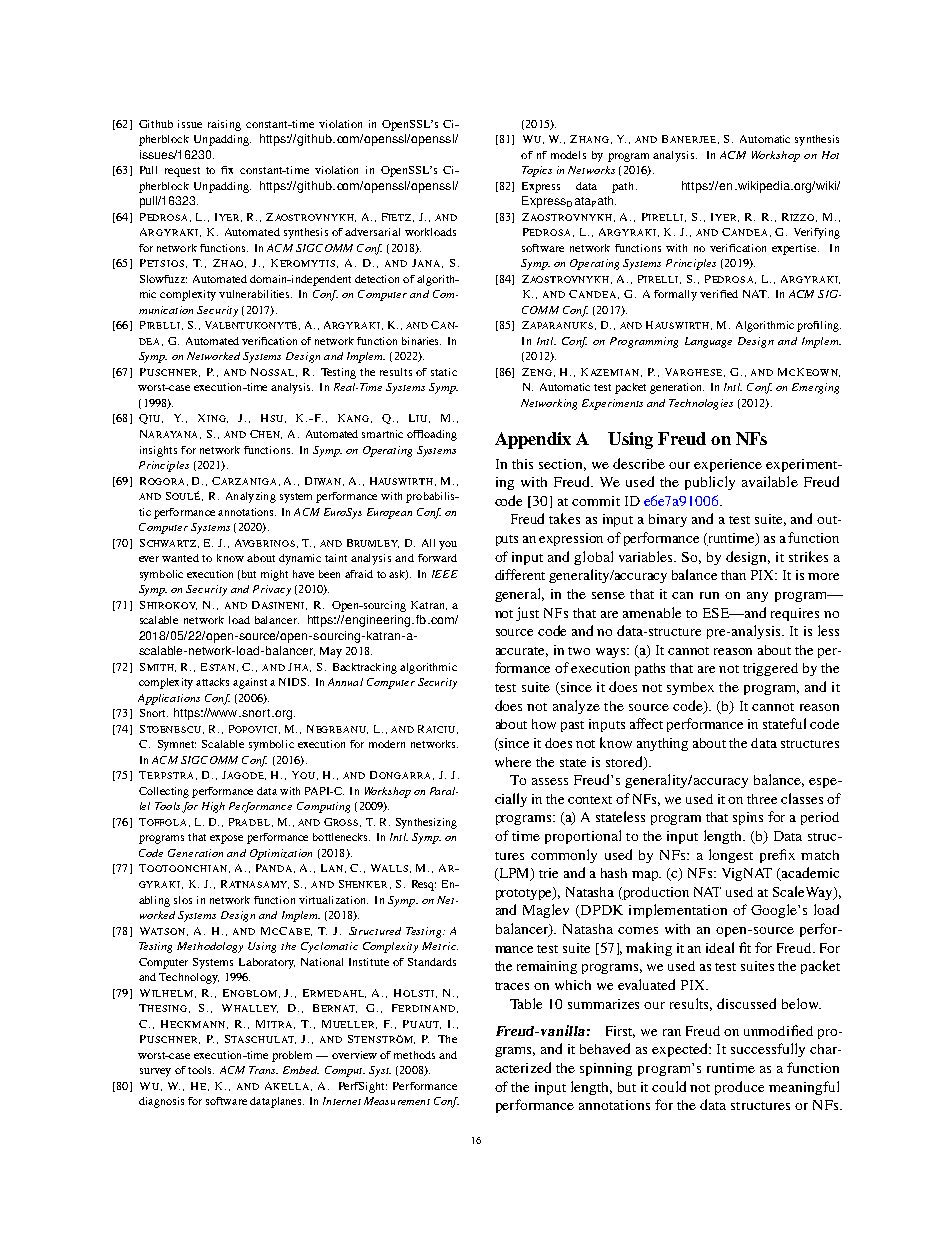 Image resolution: width=952 pixels, height=1256 pixels. What do you see at coordinates (224, 125) in the screenshot?
I see `raising` at bounding box center [224, 125].
